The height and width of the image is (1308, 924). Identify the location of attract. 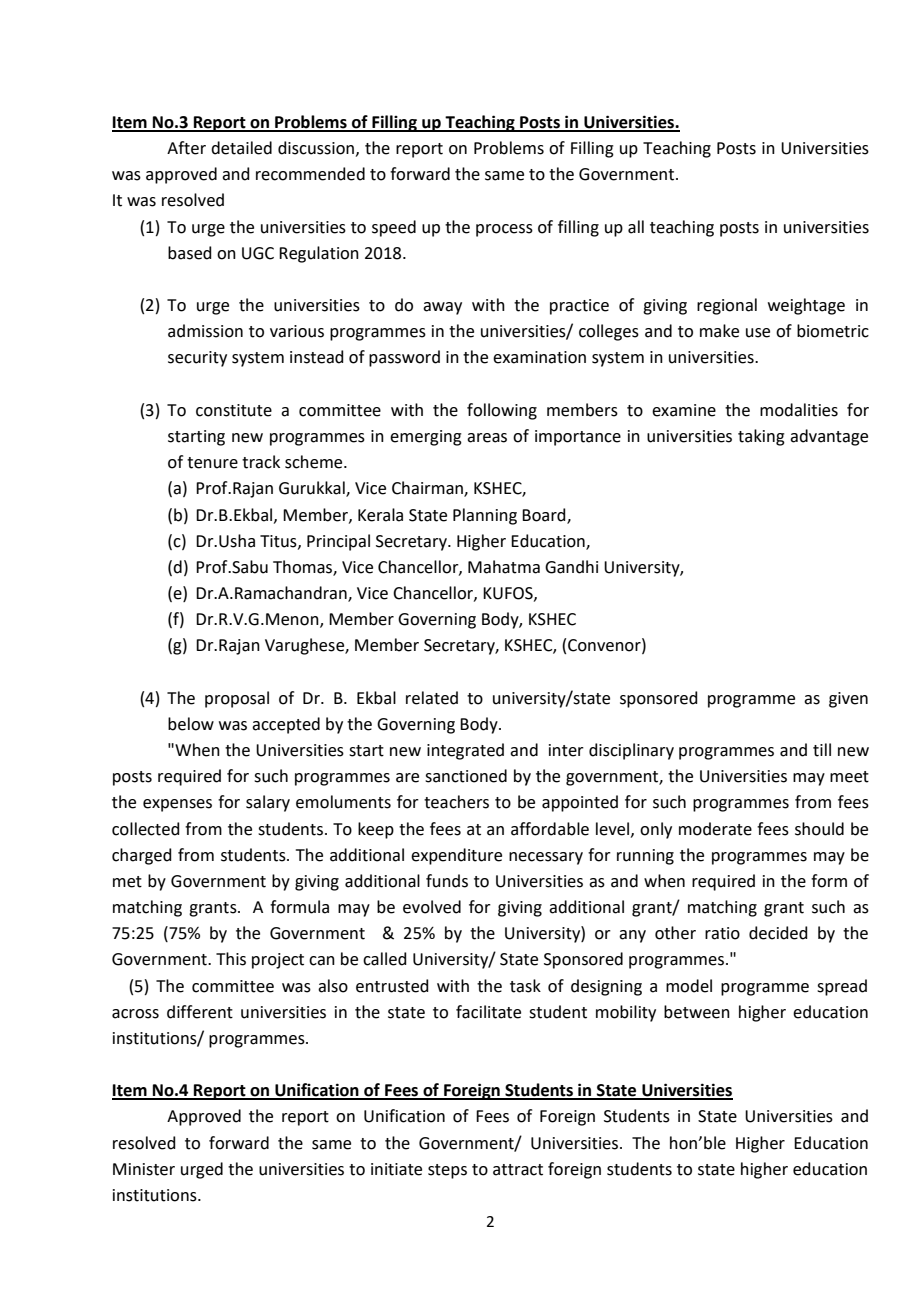
(518, 1170).
